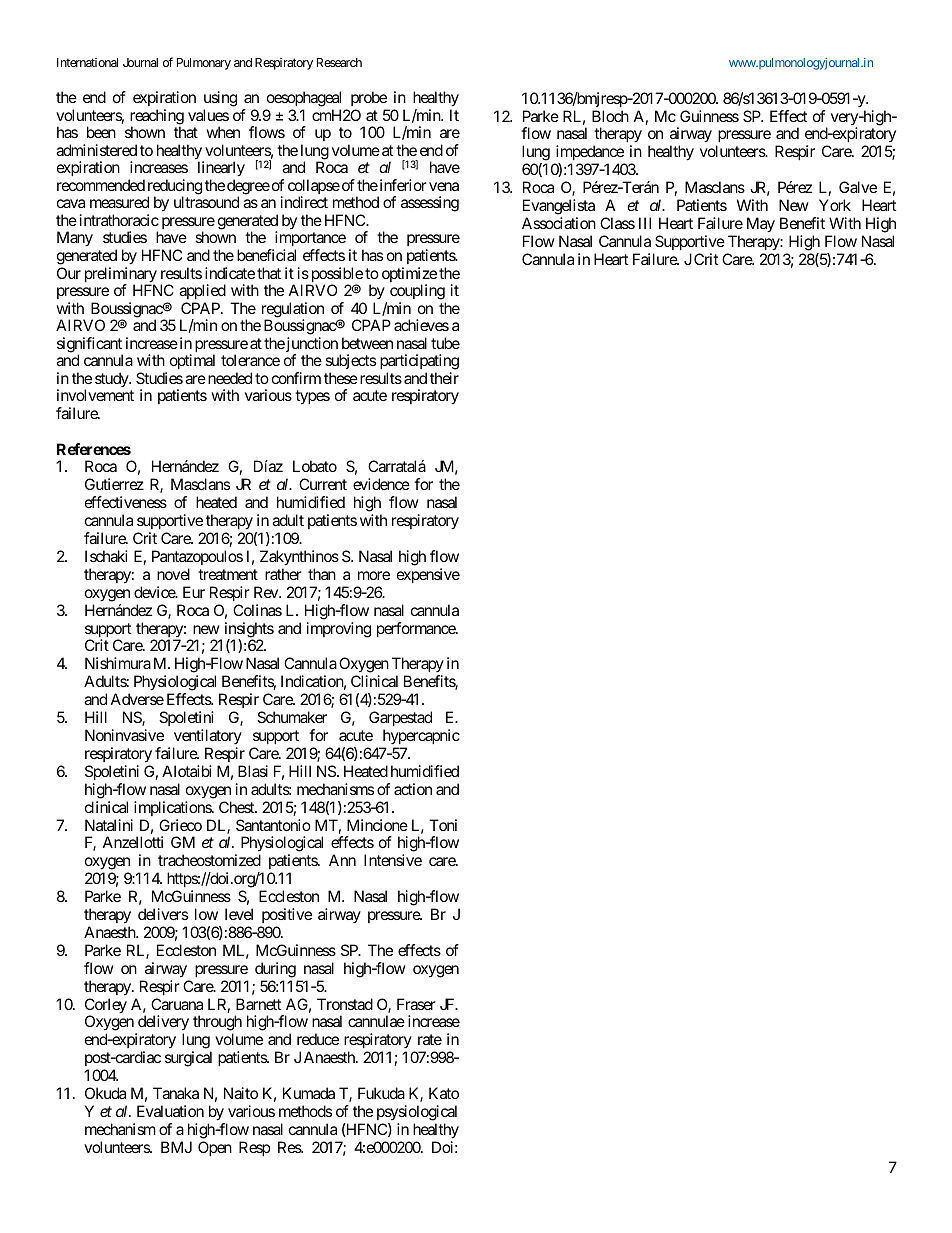 The image size is (952, 1233). Describe the element at coordinates (610, 116) in the document. I see `Bloch` at that location.
